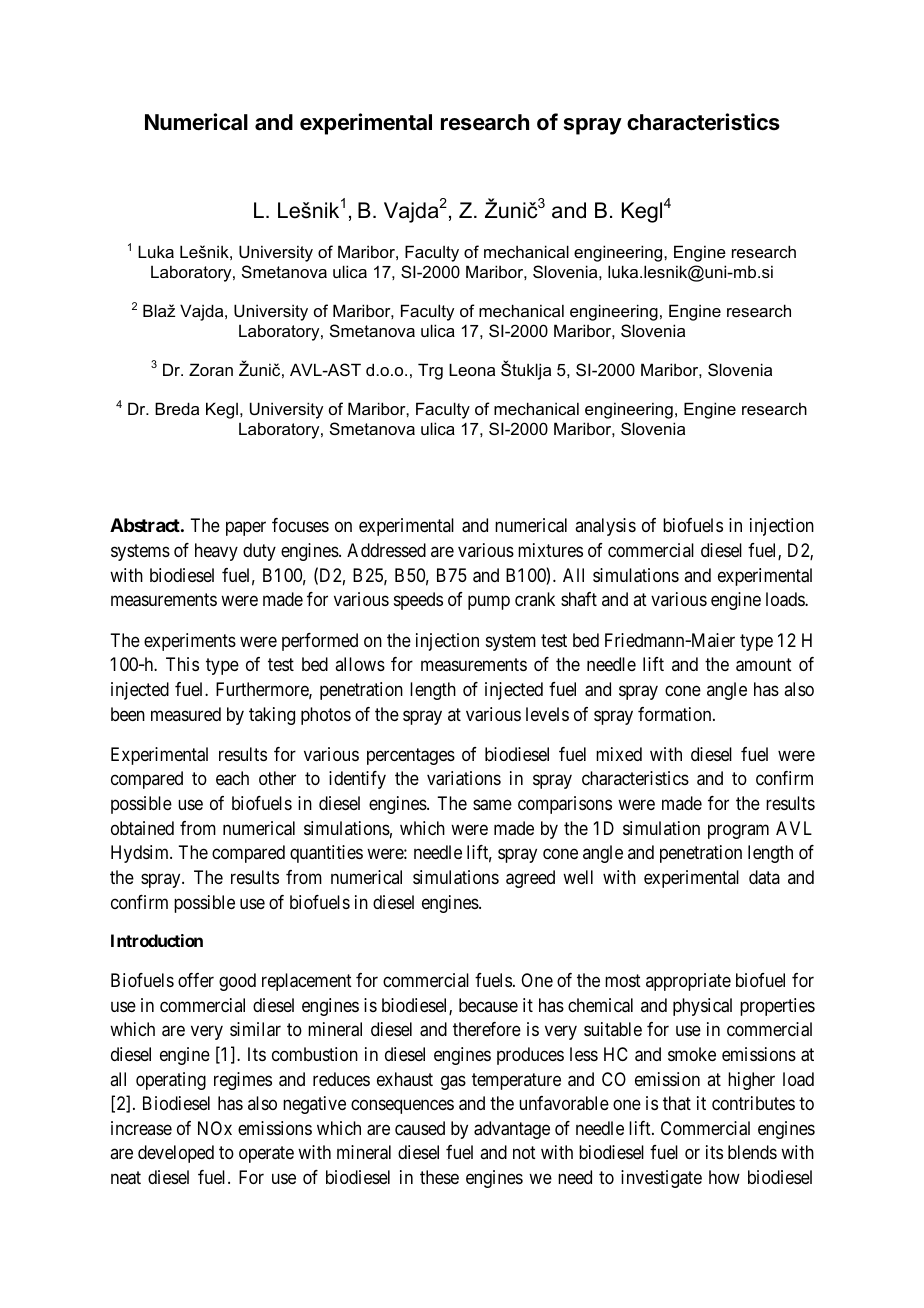  Describe the element at coordinates (472, 369) in the page. I see `Leona` at that location.
